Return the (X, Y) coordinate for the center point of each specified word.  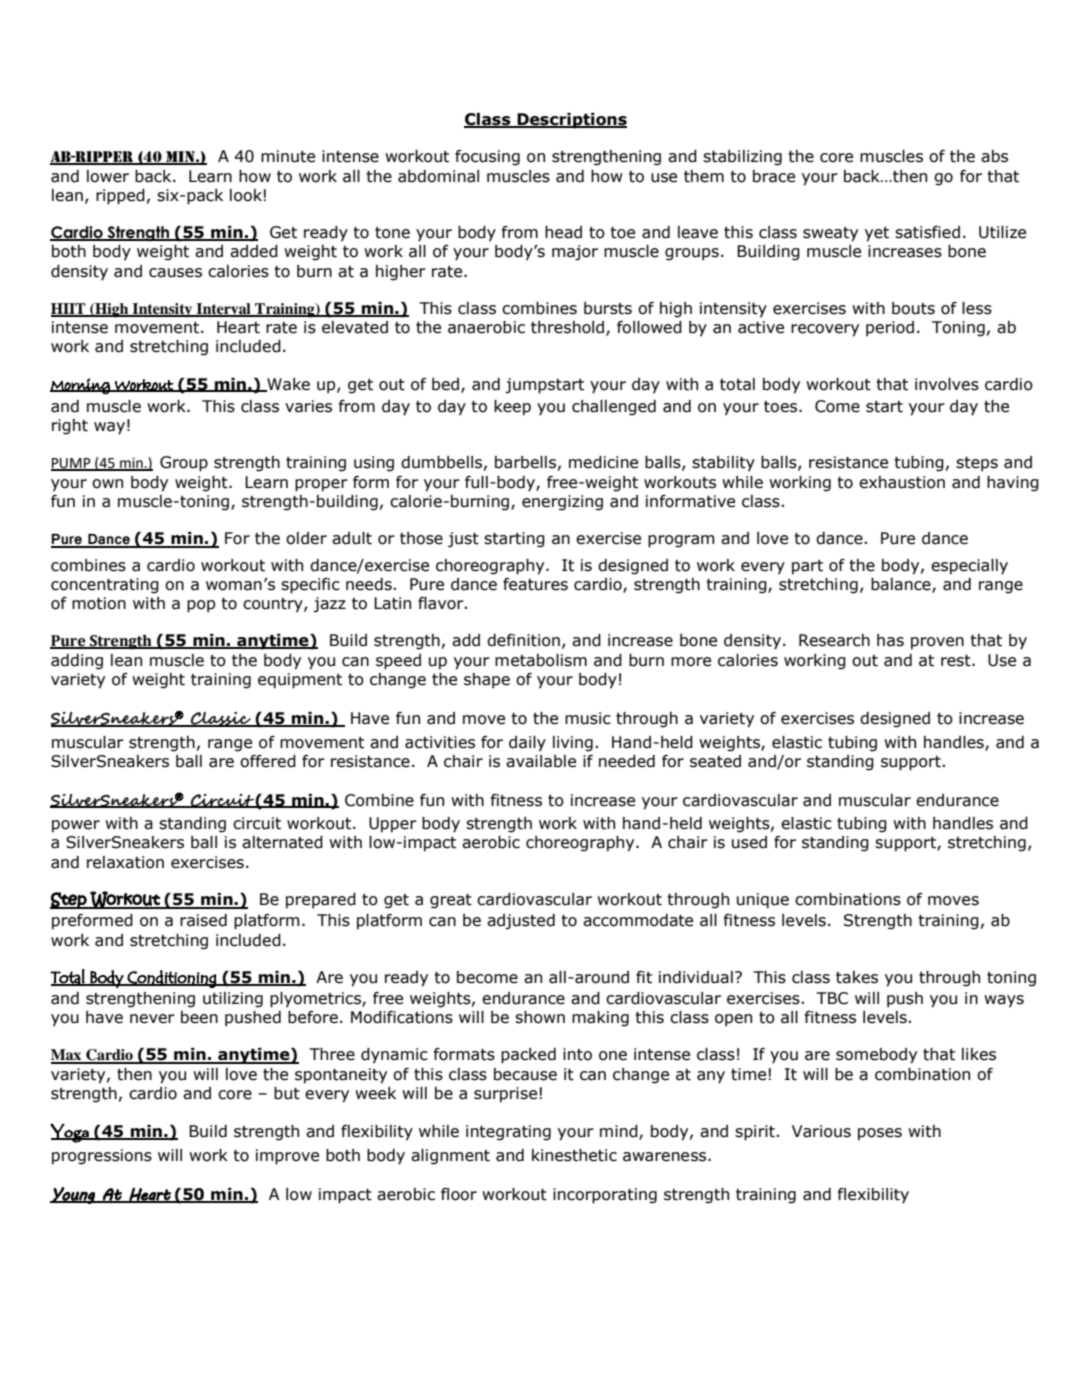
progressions (102, 1157)
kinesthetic (574, 1155)
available (541, 761)
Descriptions (571, 121)
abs (994, 156)
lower (108, 176)
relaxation (125, 862)
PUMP (72, 464)
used (749, 842)
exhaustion (902, 482)
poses (880, 1134)
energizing (562, 503)
